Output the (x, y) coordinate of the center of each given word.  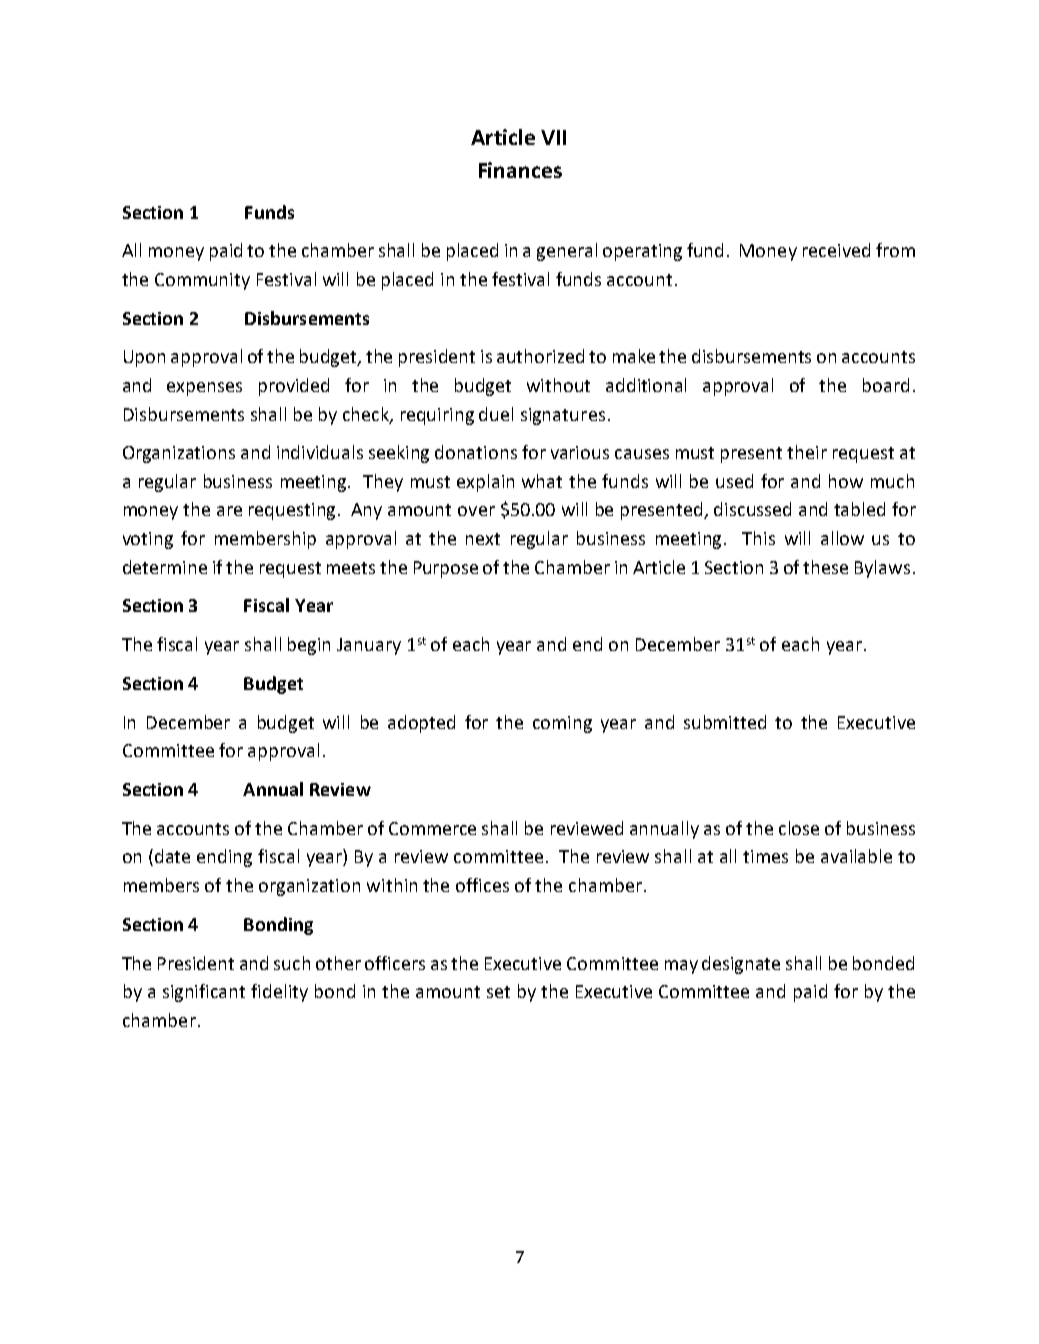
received (836, 250)
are (229, 511)
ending (224, 858)
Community (202, 281)
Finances (520, 170)
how (846, 481)
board (886, 385)
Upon (144, 358)
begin (309, 646)
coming (562, 724)
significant (204, 993)
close (799, 828)
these (825, 567)
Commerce (432, 828)
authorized (540, 356)
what (542, 481)
